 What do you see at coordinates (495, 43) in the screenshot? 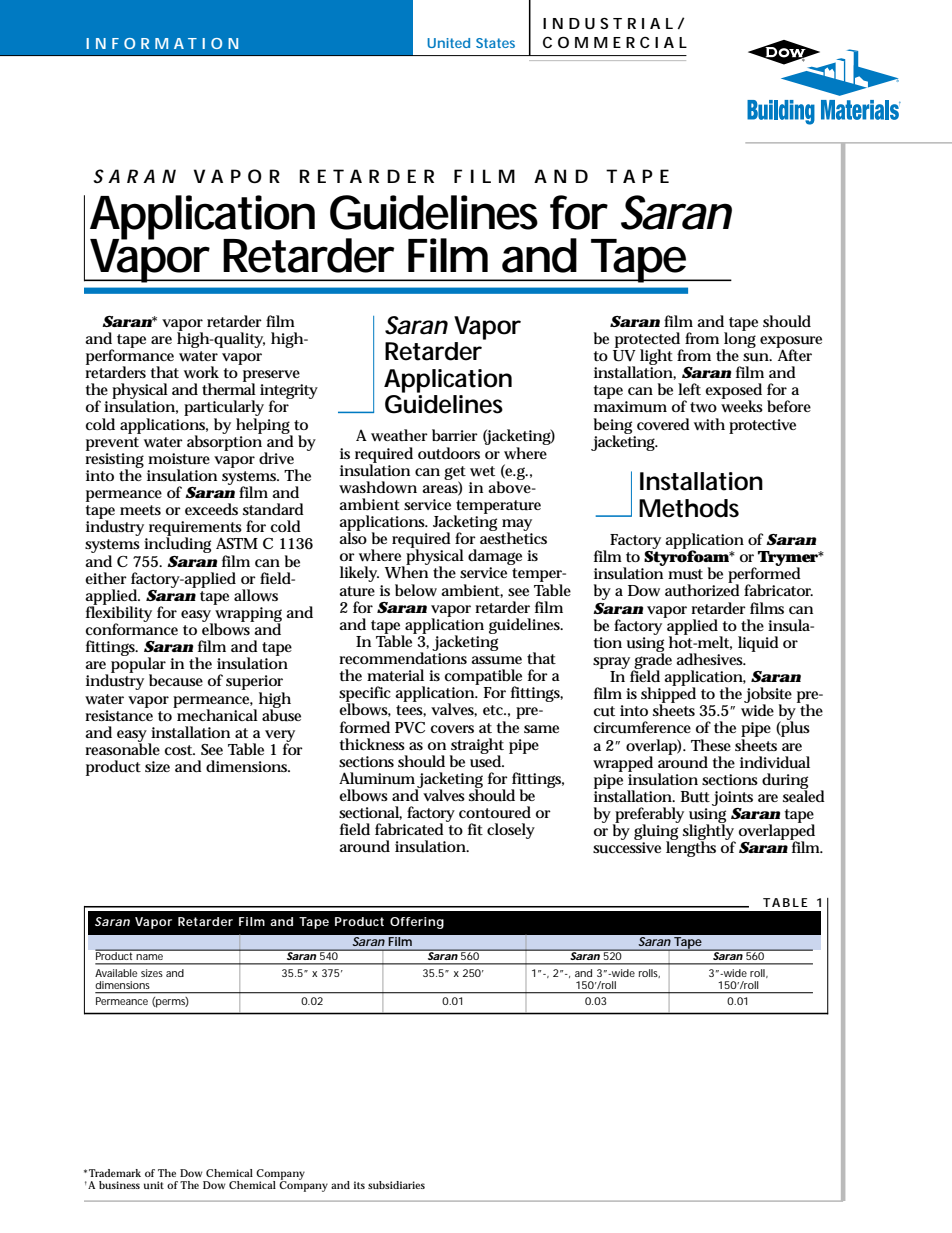
I see `States` at bounding box center [495, 43].
